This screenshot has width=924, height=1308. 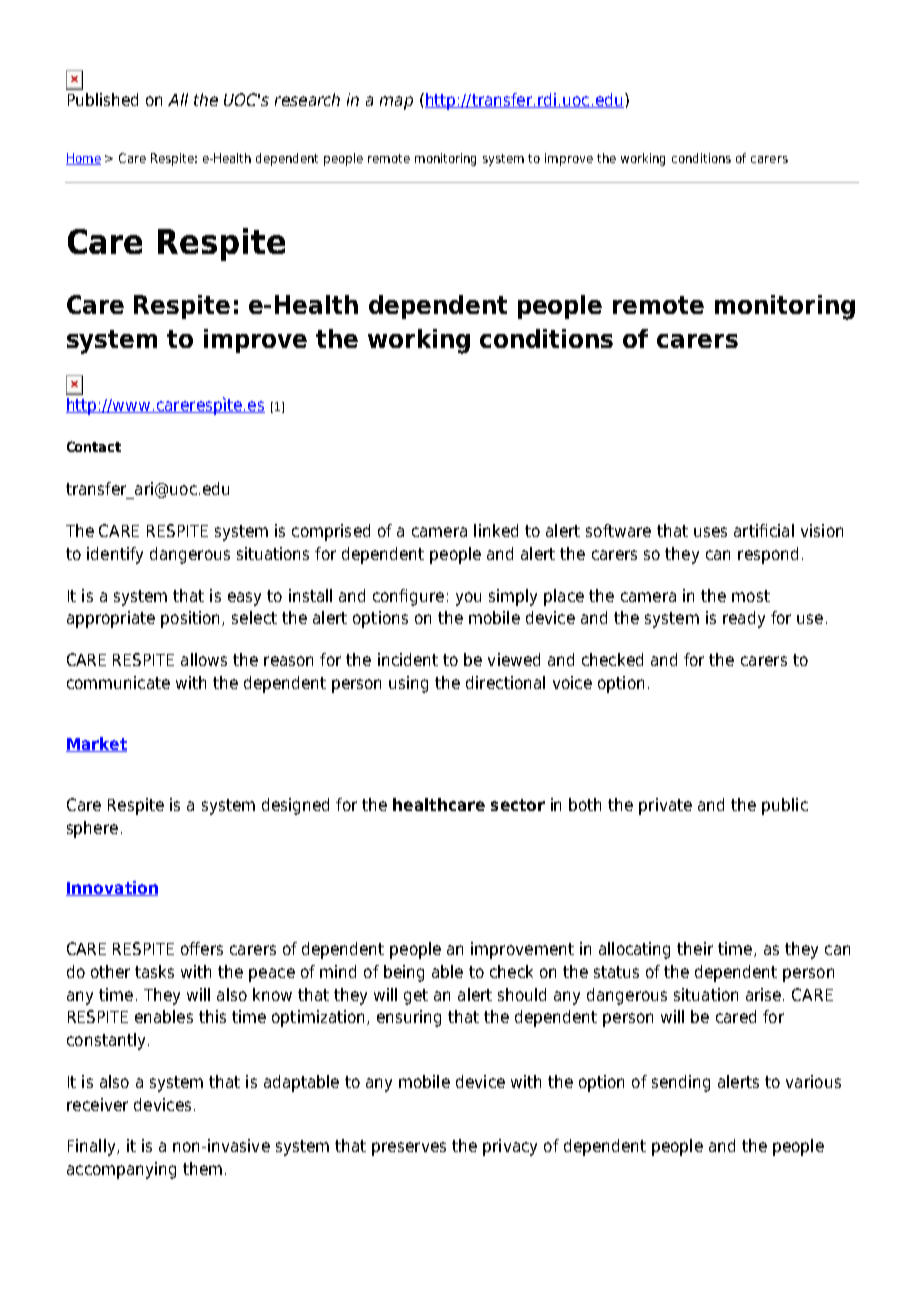 What do you see at coordinates (710, 532) in the screenshot?
I see `uses` at bounding box center [710, 532].
